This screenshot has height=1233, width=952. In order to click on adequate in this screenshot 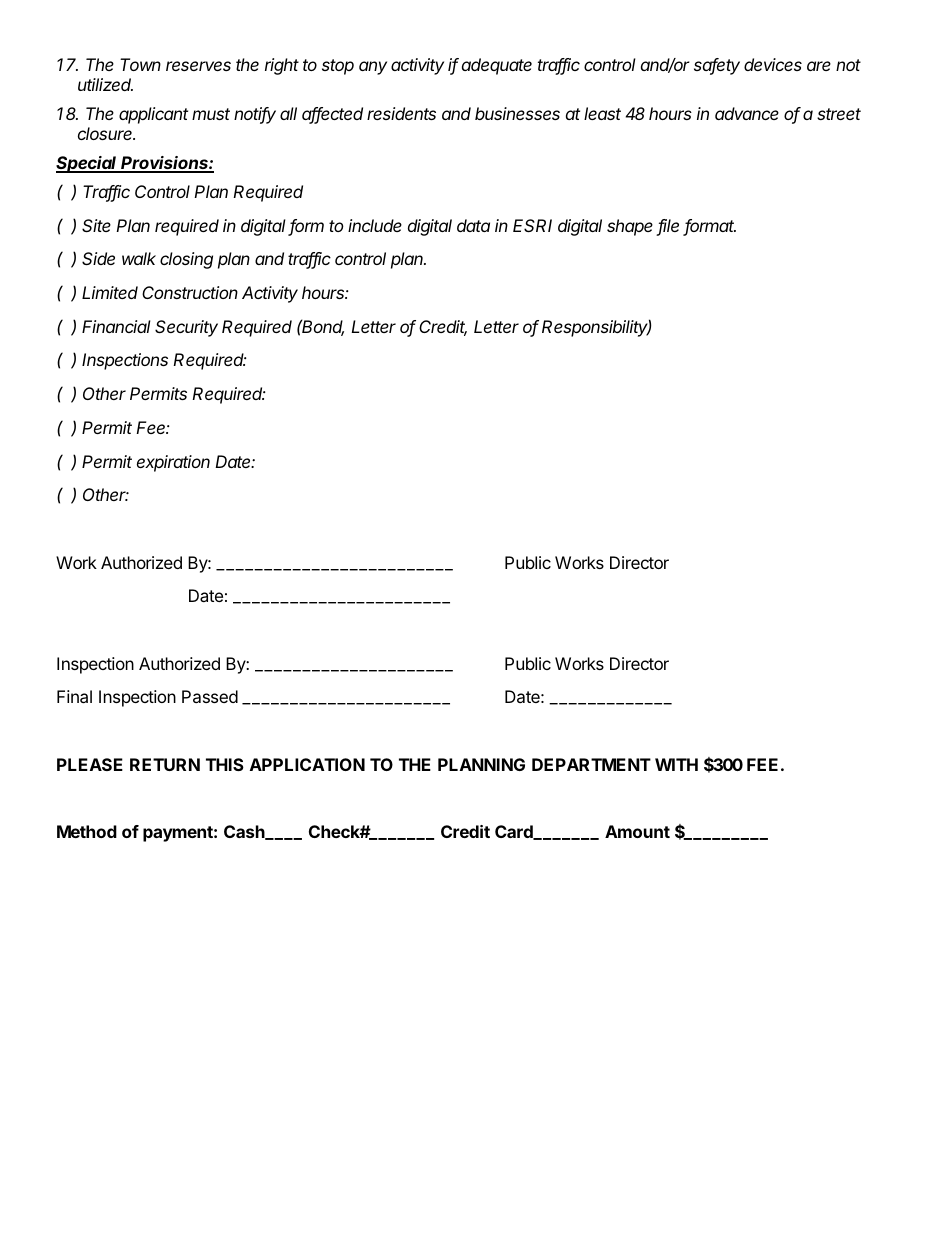, I will do `click(497, 66)`.
